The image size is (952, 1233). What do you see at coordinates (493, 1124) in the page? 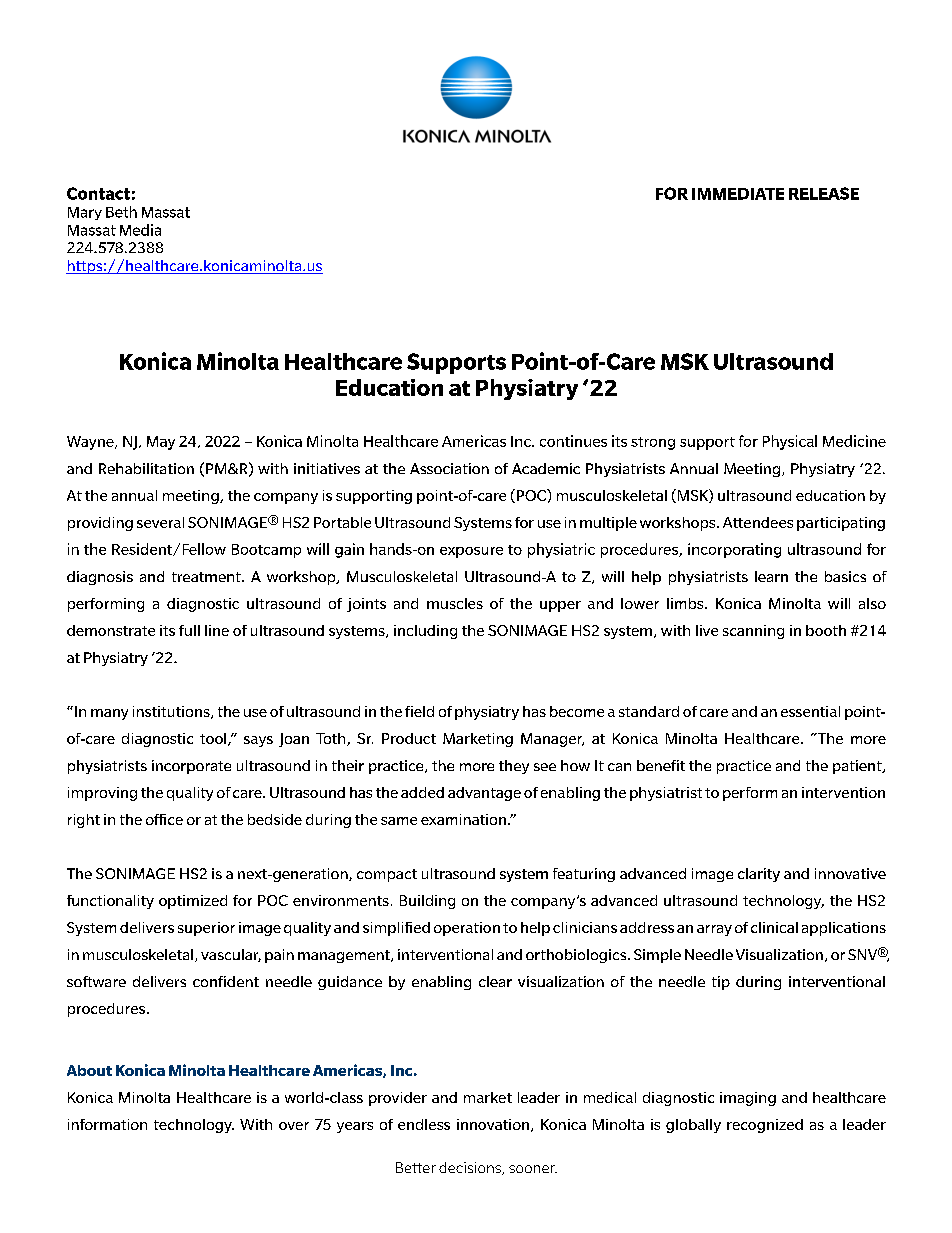
I see `innovation` at bounding box center [493, 1124].
